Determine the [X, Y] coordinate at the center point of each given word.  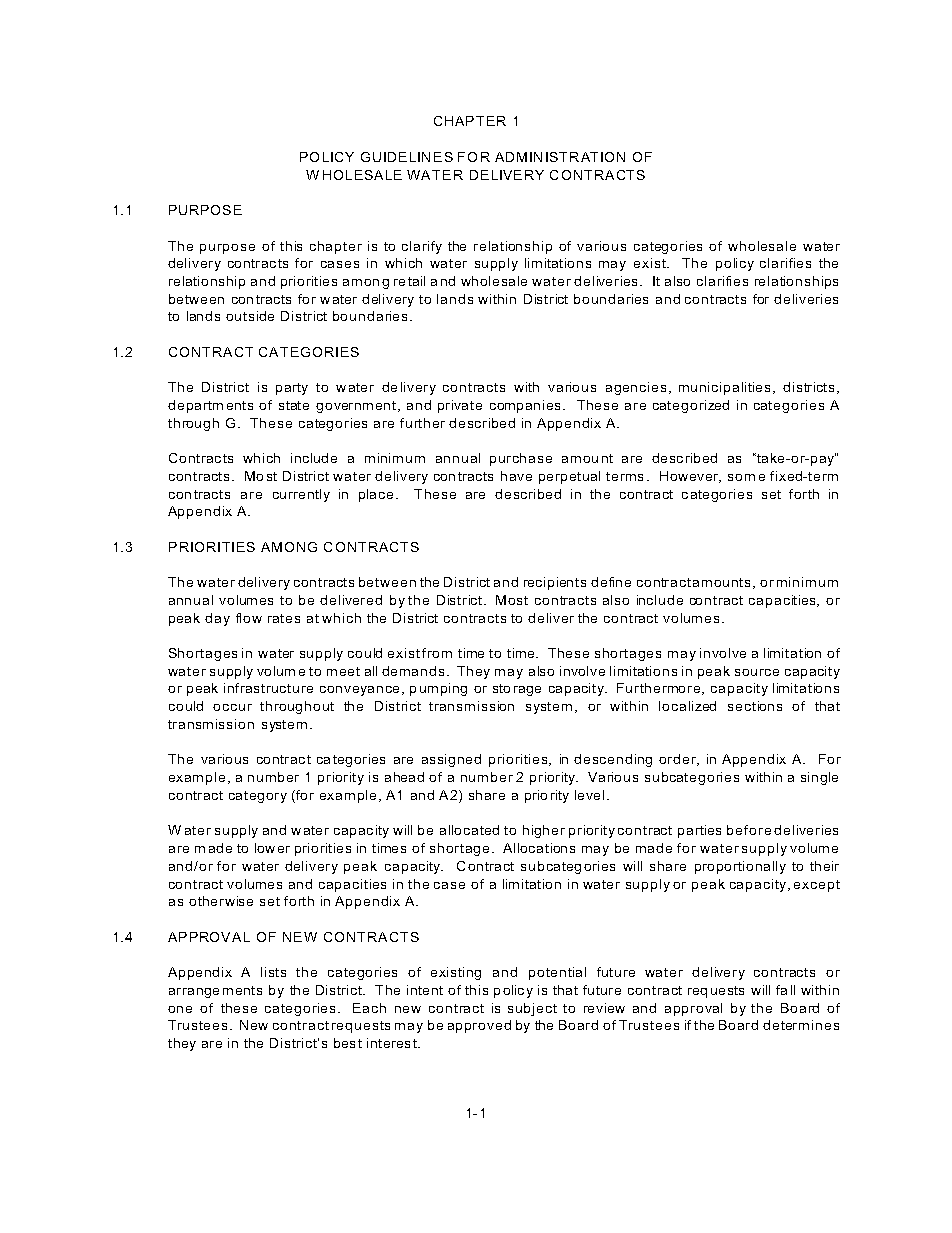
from [437, 653]
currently [301, 495]
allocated [469, 830]
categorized [691, 406]
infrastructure [268, 688]
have [516, 476]
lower [272, 848]
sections [755, 706]
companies [527, 406]
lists [273, 972]
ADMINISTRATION [560, 157]
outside [250, 316]
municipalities [724, 388]
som [741, 477]
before [749, 830]
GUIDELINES [407, 157]
